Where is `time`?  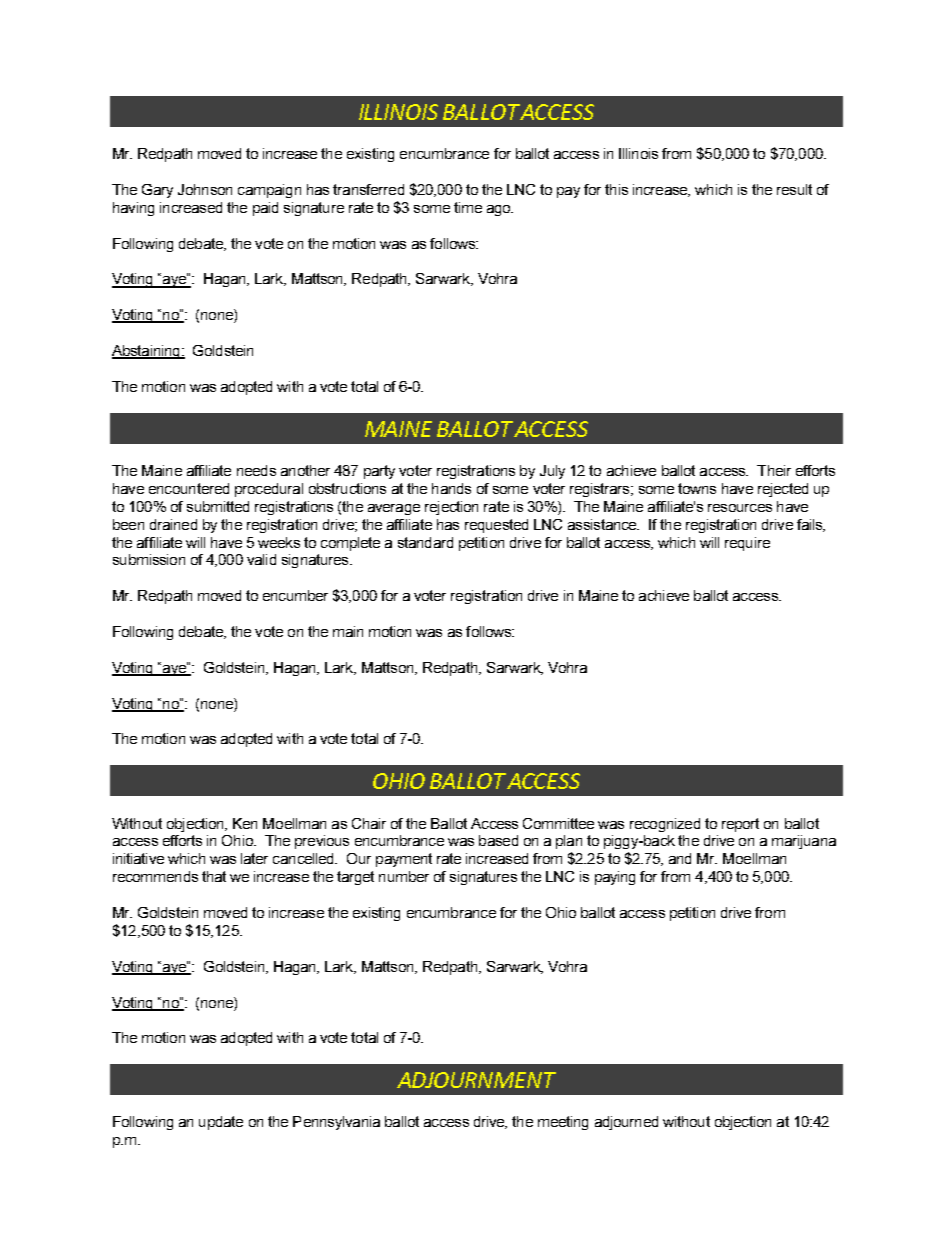
time is located at coordinates (468, 207).
